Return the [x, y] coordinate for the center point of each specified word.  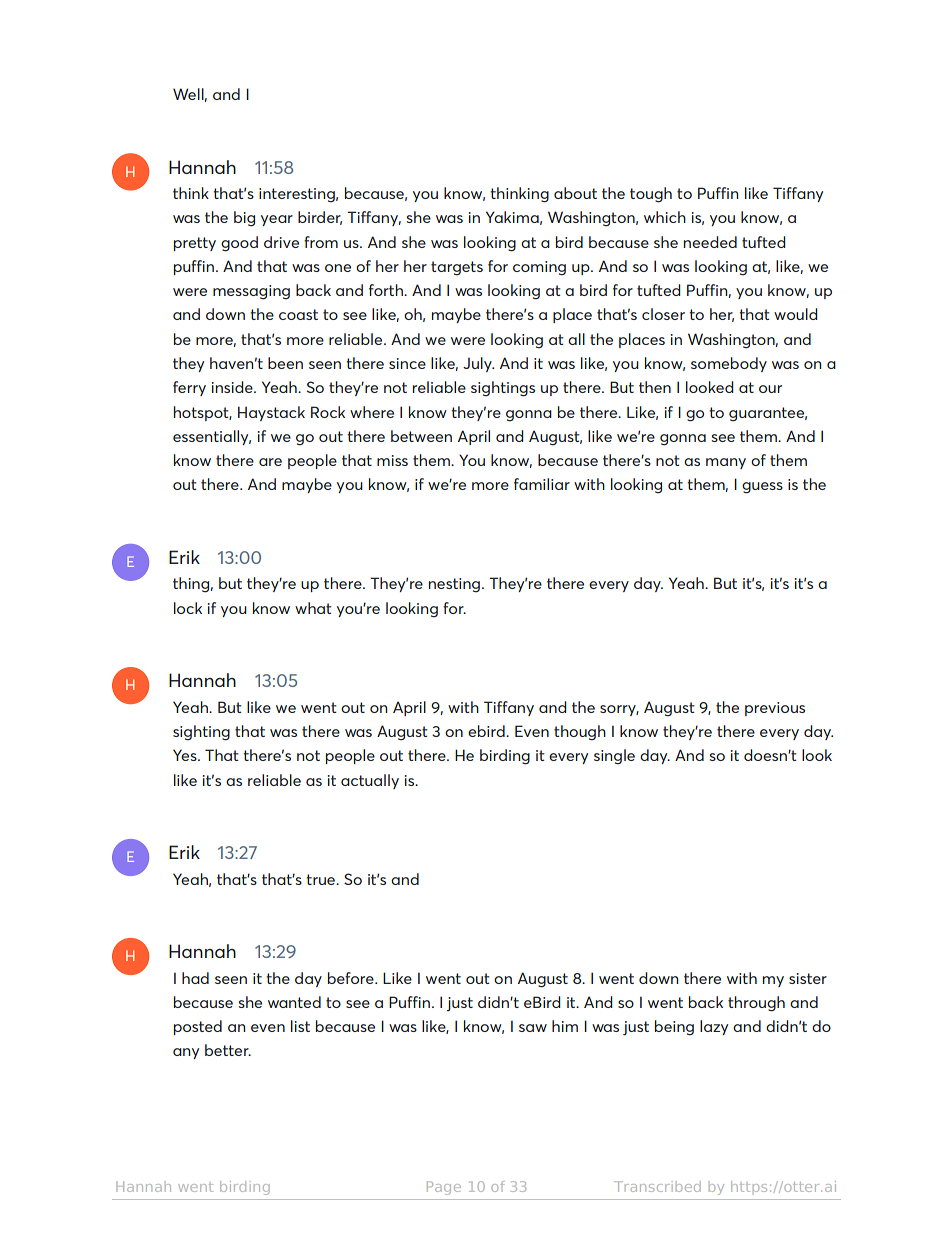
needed [710, 242]
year [277, 220]
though [580, 733]
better [228, 1050]
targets [457, 268]
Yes [186, 755]
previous [775, 709]
